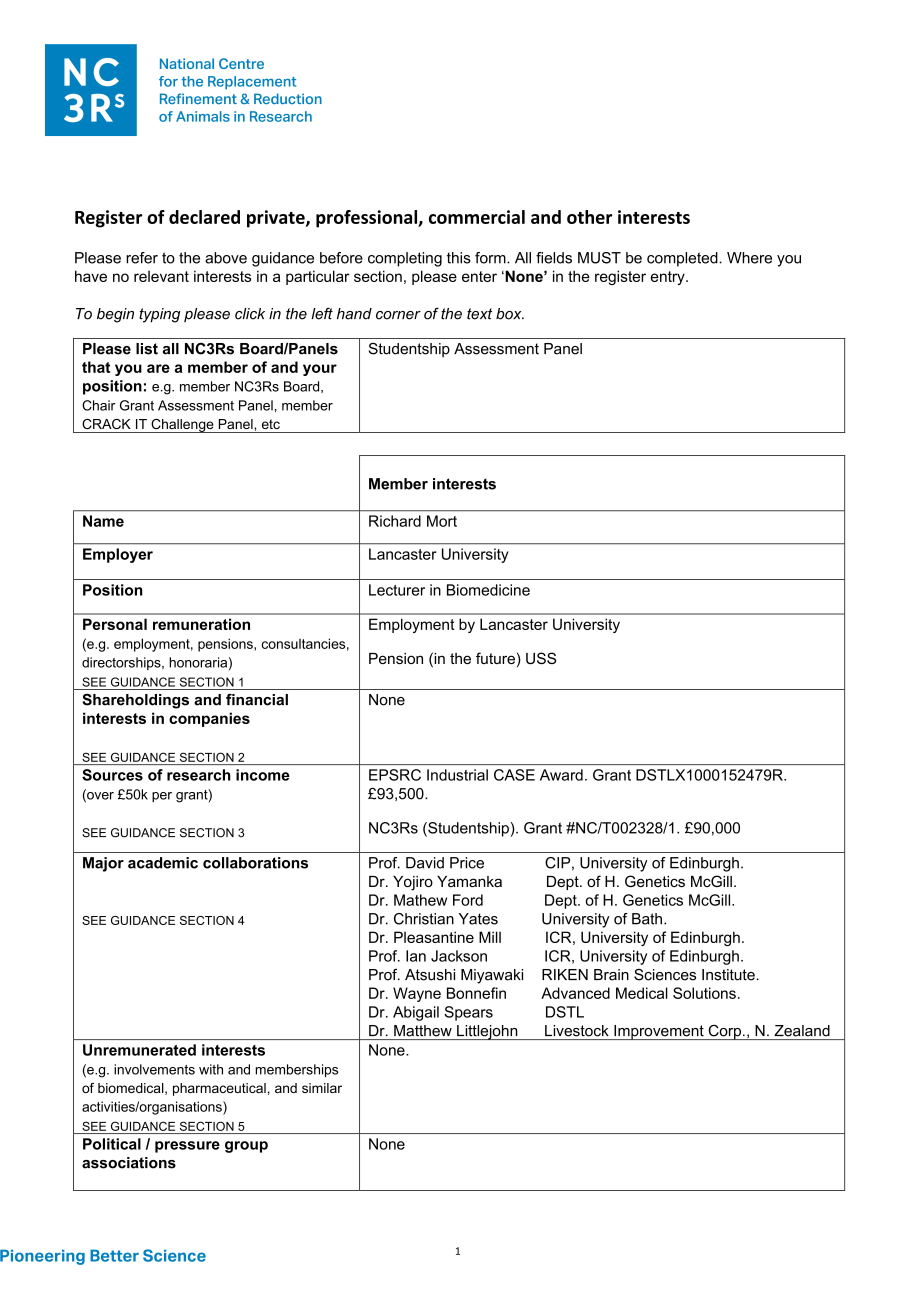  Describe the element at coordinates (749, 258) in the screenshot. I see `Where` at that location.
